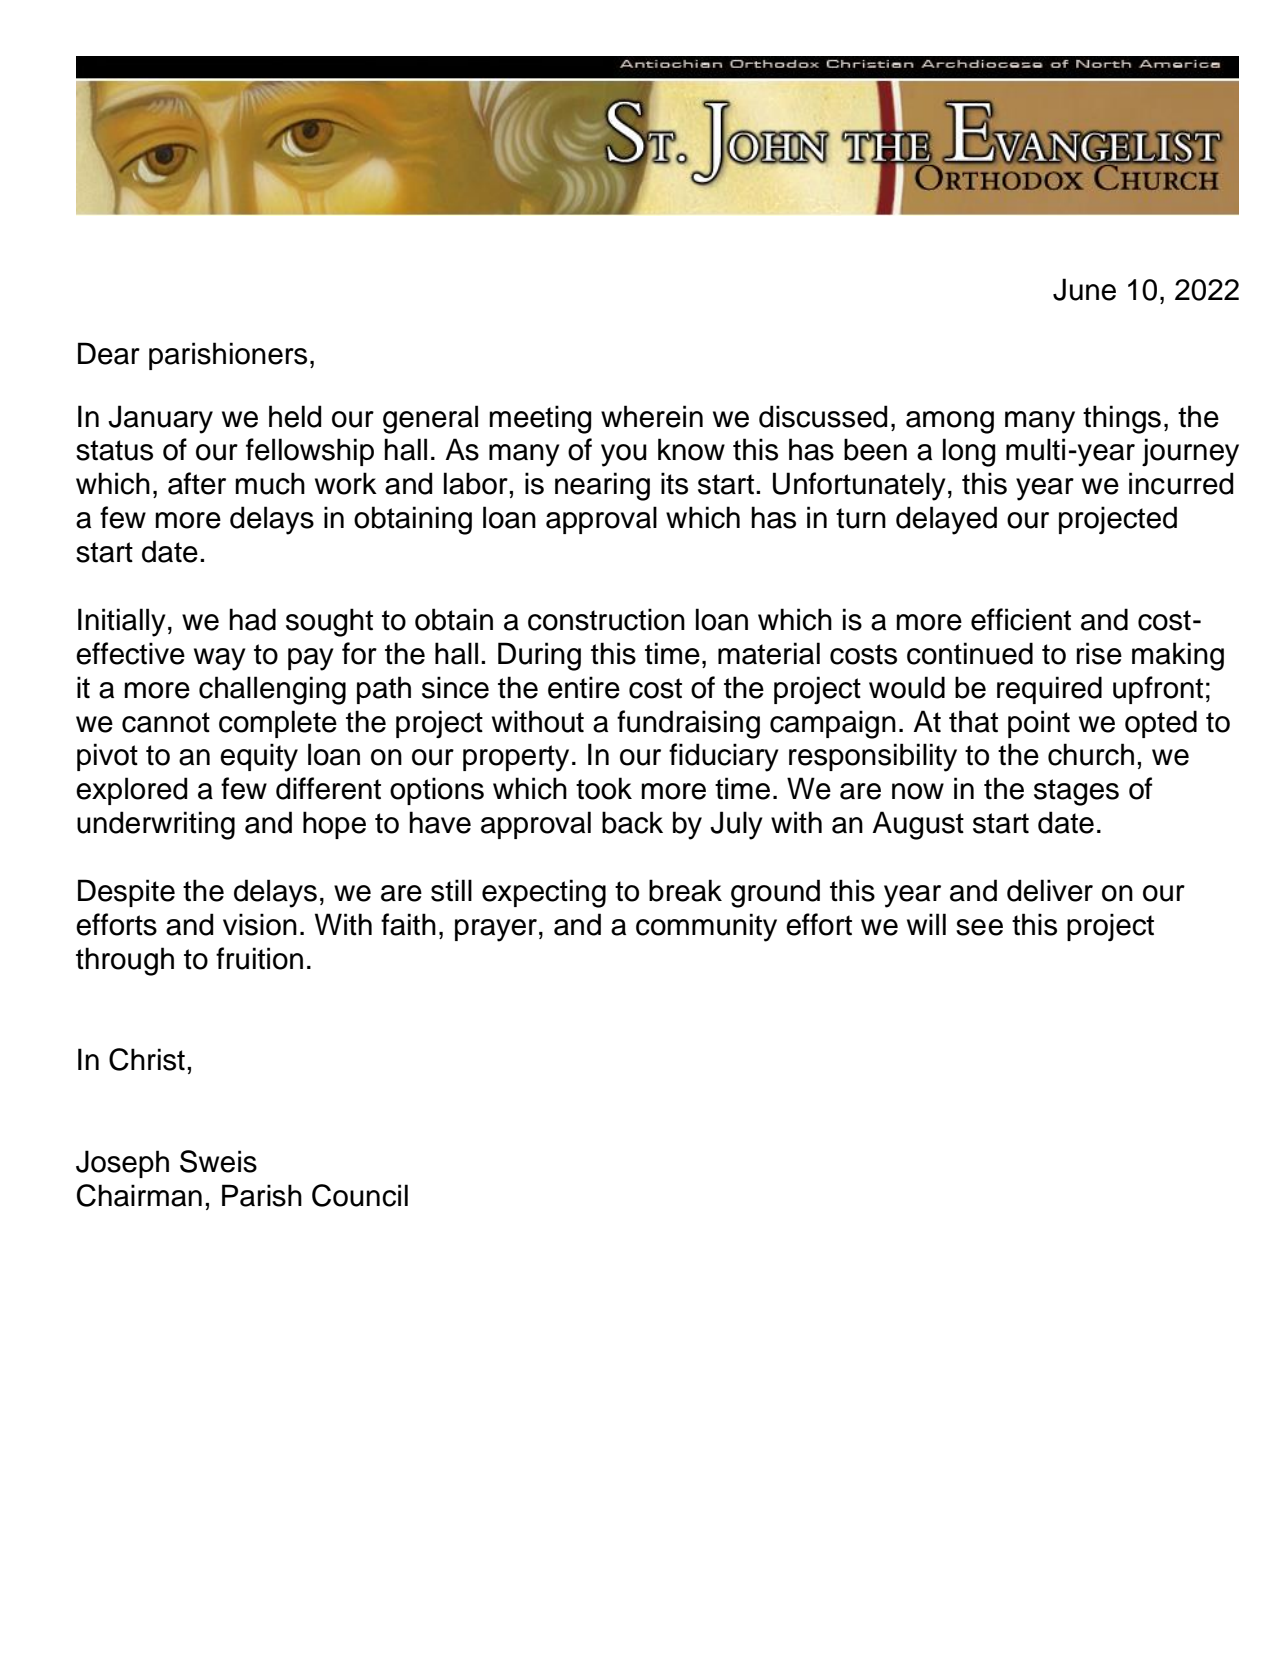  Describe the element at coordinates (688, 724) in the screenshot. I see `fundraising` at that location.
